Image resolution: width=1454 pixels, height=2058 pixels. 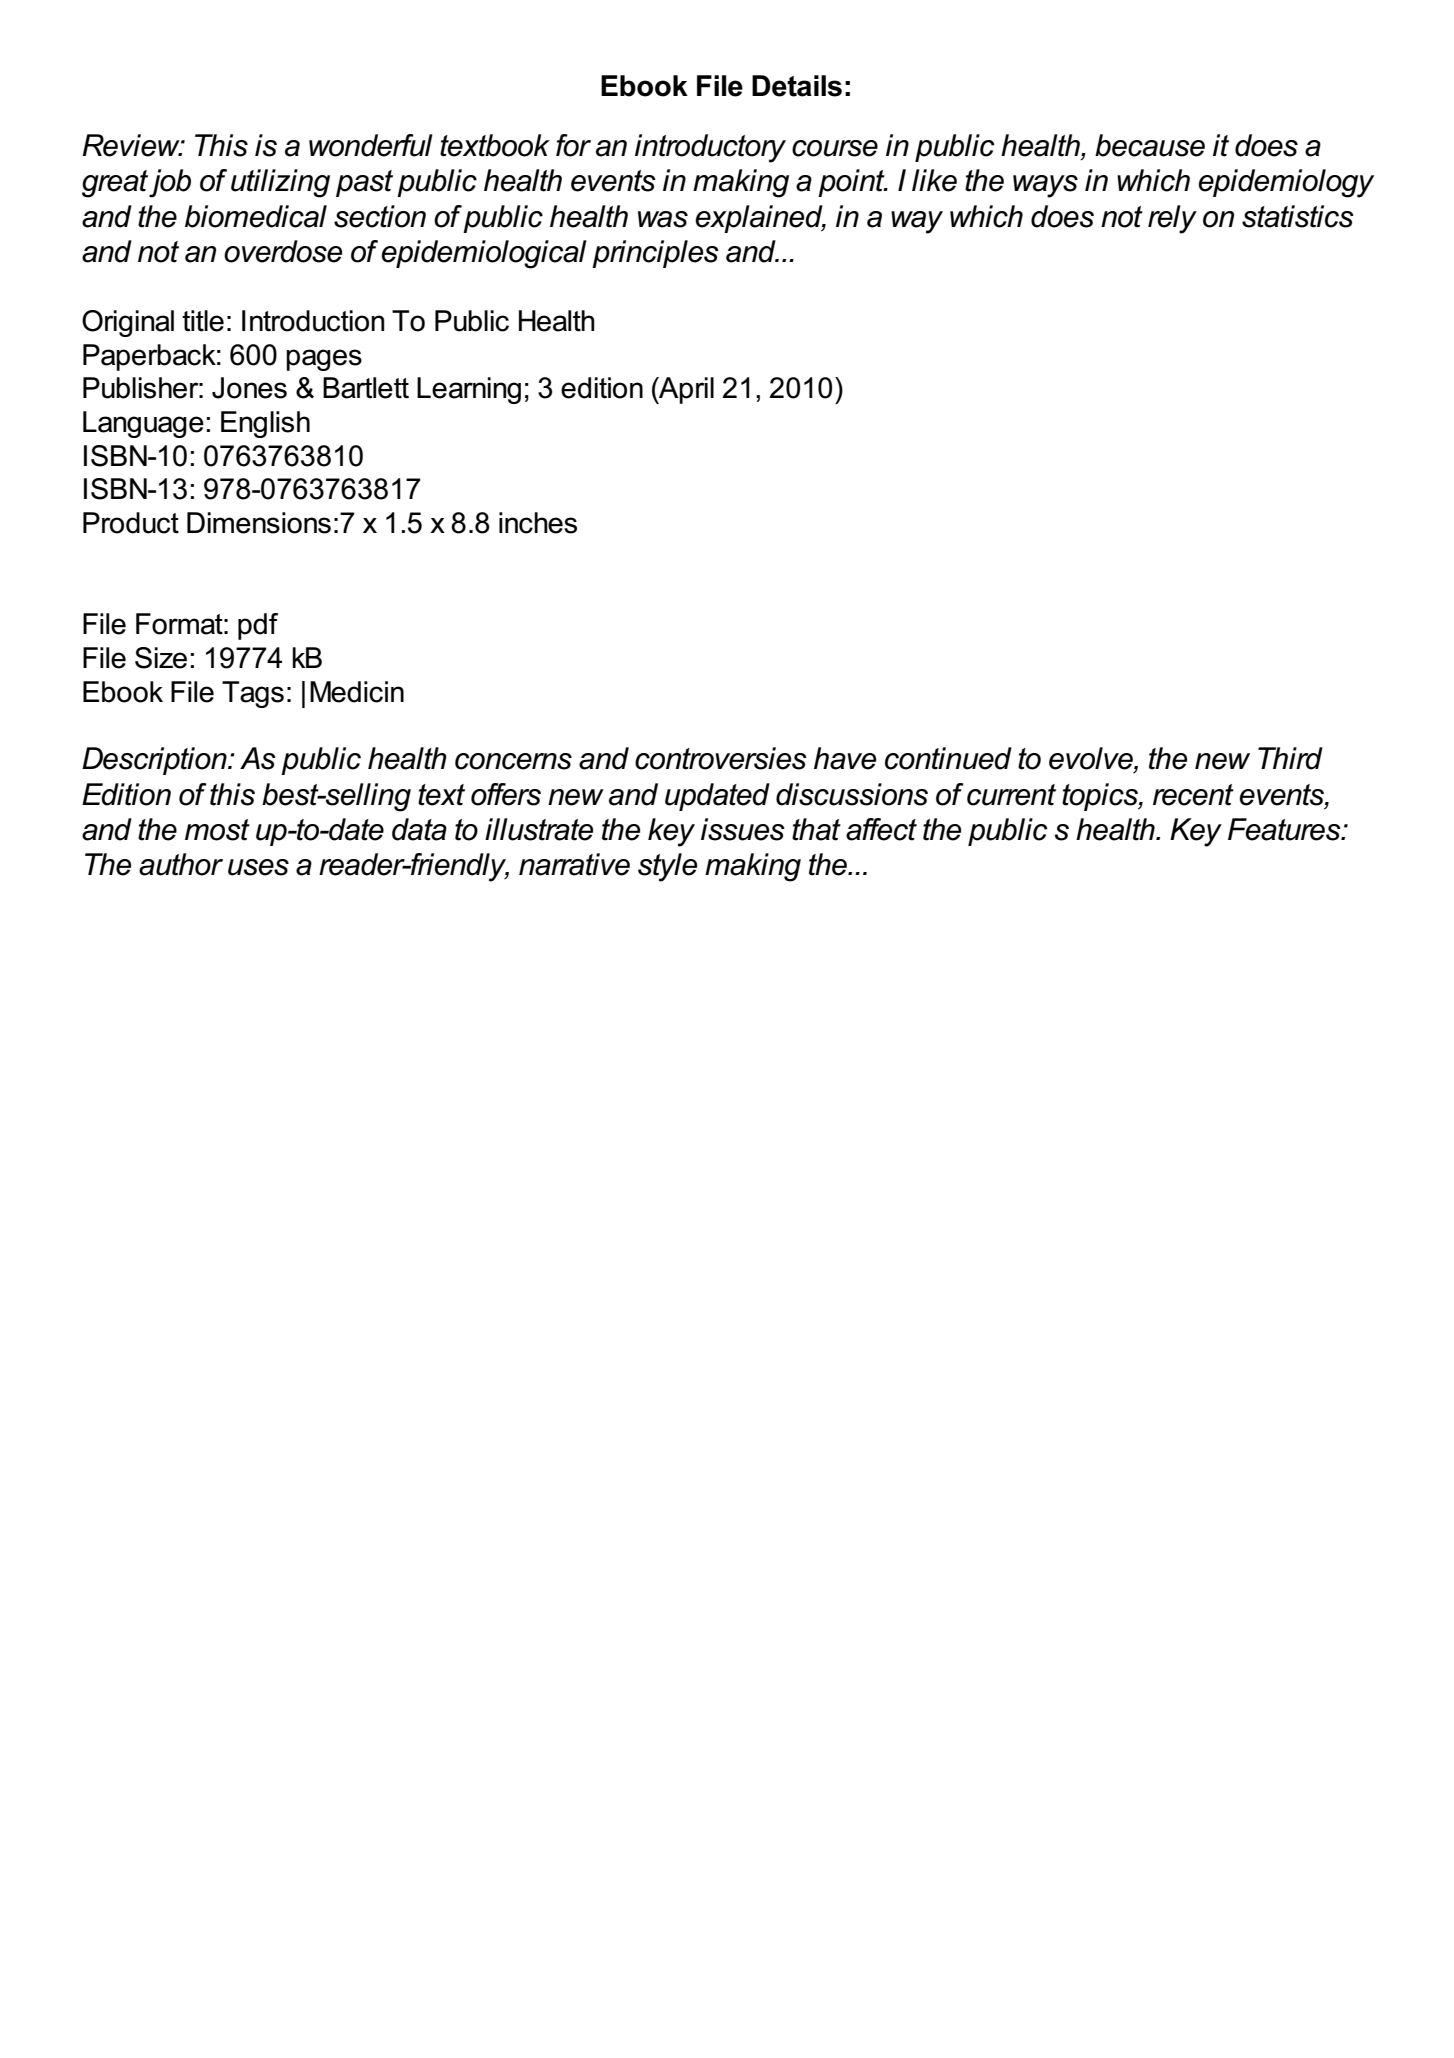 I want to click on Third, so click(x=1290, y=758).
